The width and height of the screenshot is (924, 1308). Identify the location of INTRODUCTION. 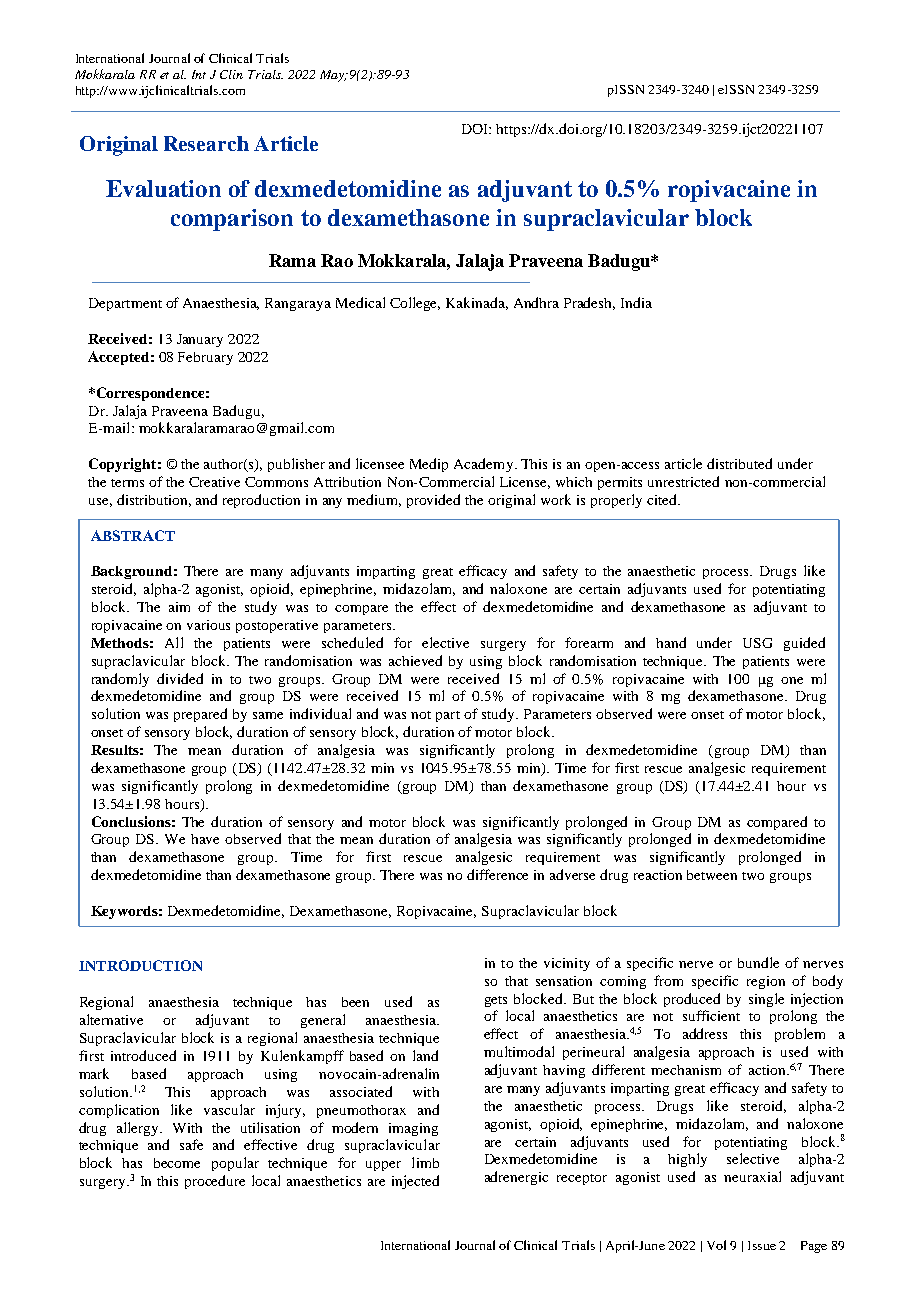
(140, 965).
